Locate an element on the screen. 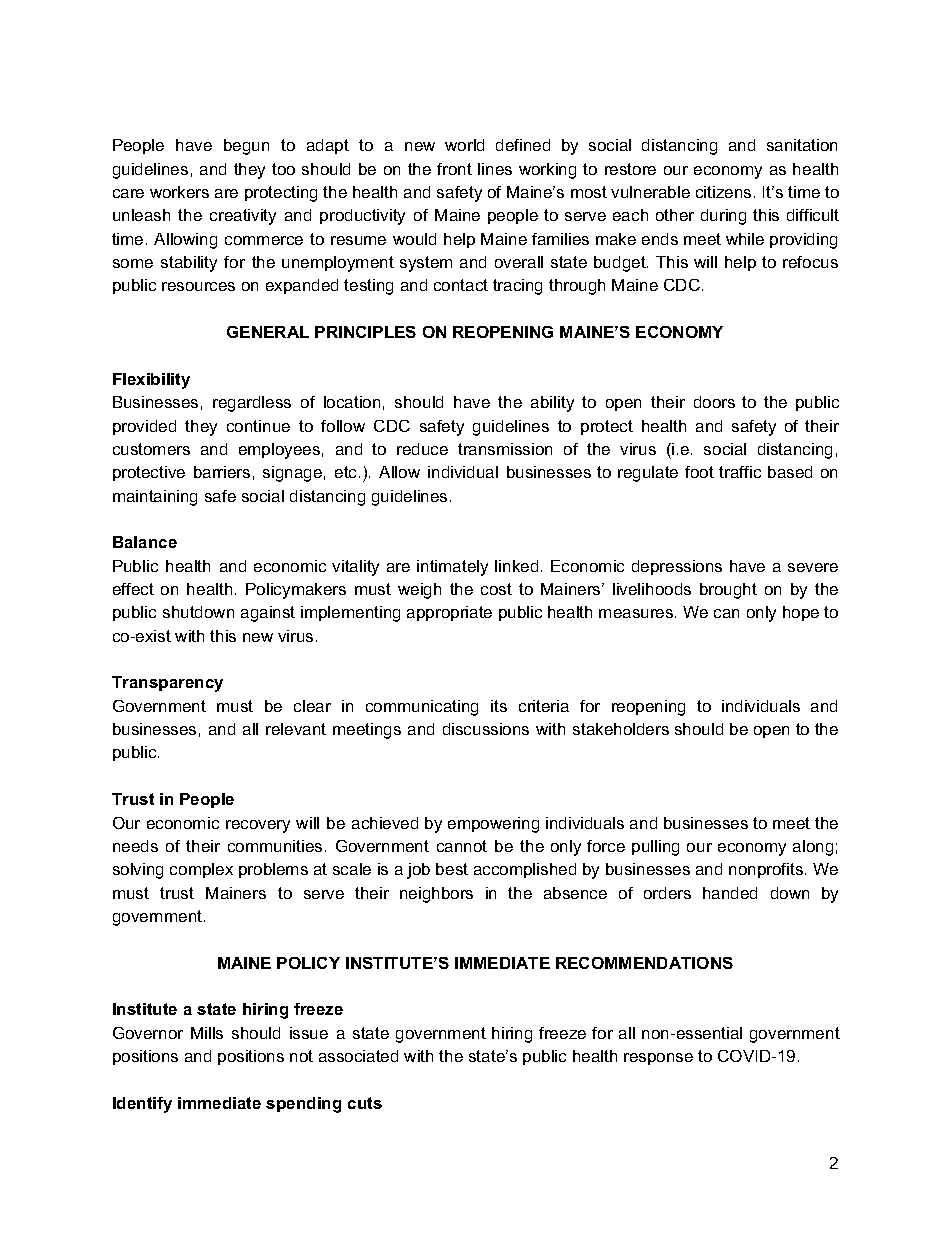  Transparency is located at coordinates (167, 684).
